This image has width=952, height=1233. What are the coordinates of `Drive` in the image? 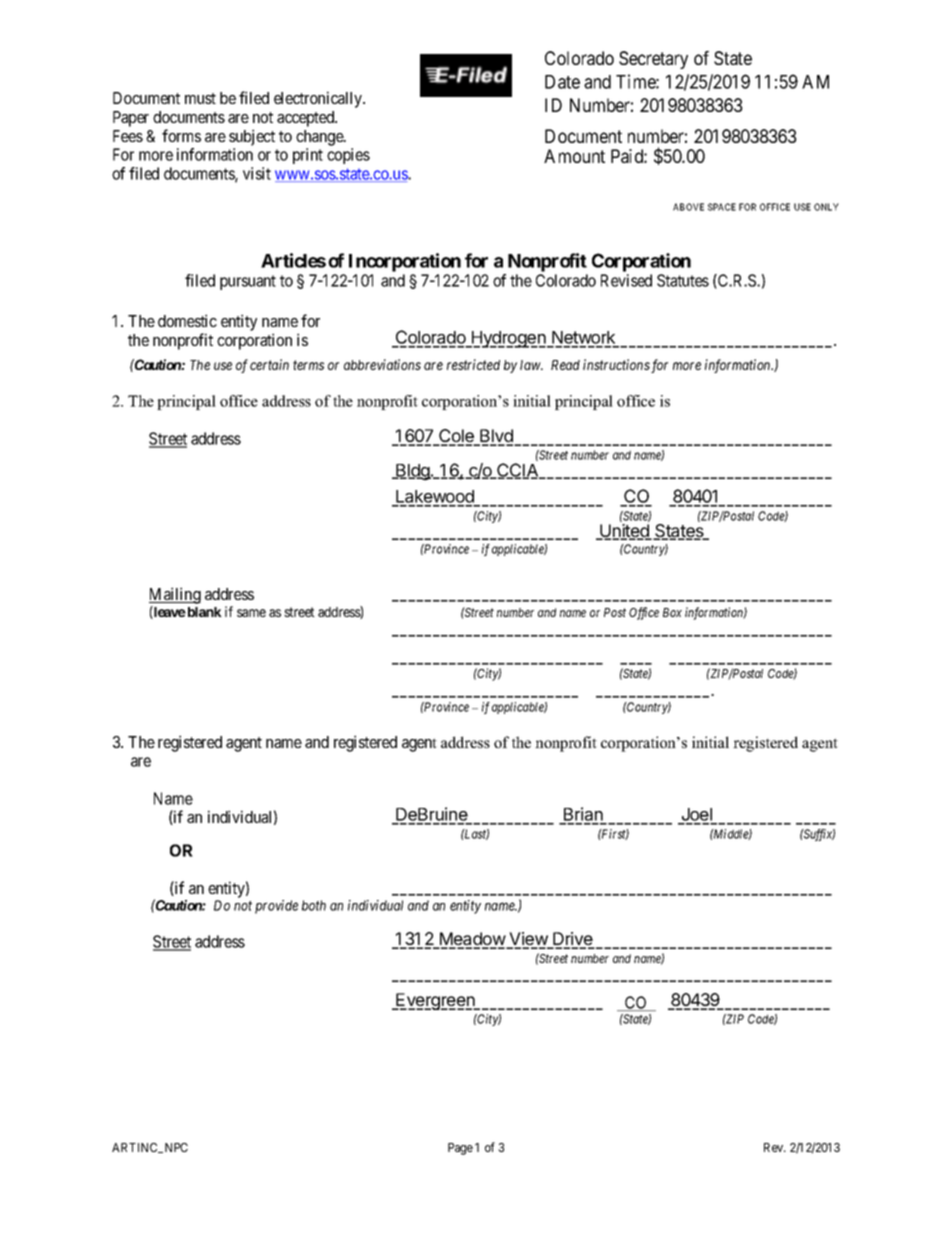 It's located at (573, 940).
